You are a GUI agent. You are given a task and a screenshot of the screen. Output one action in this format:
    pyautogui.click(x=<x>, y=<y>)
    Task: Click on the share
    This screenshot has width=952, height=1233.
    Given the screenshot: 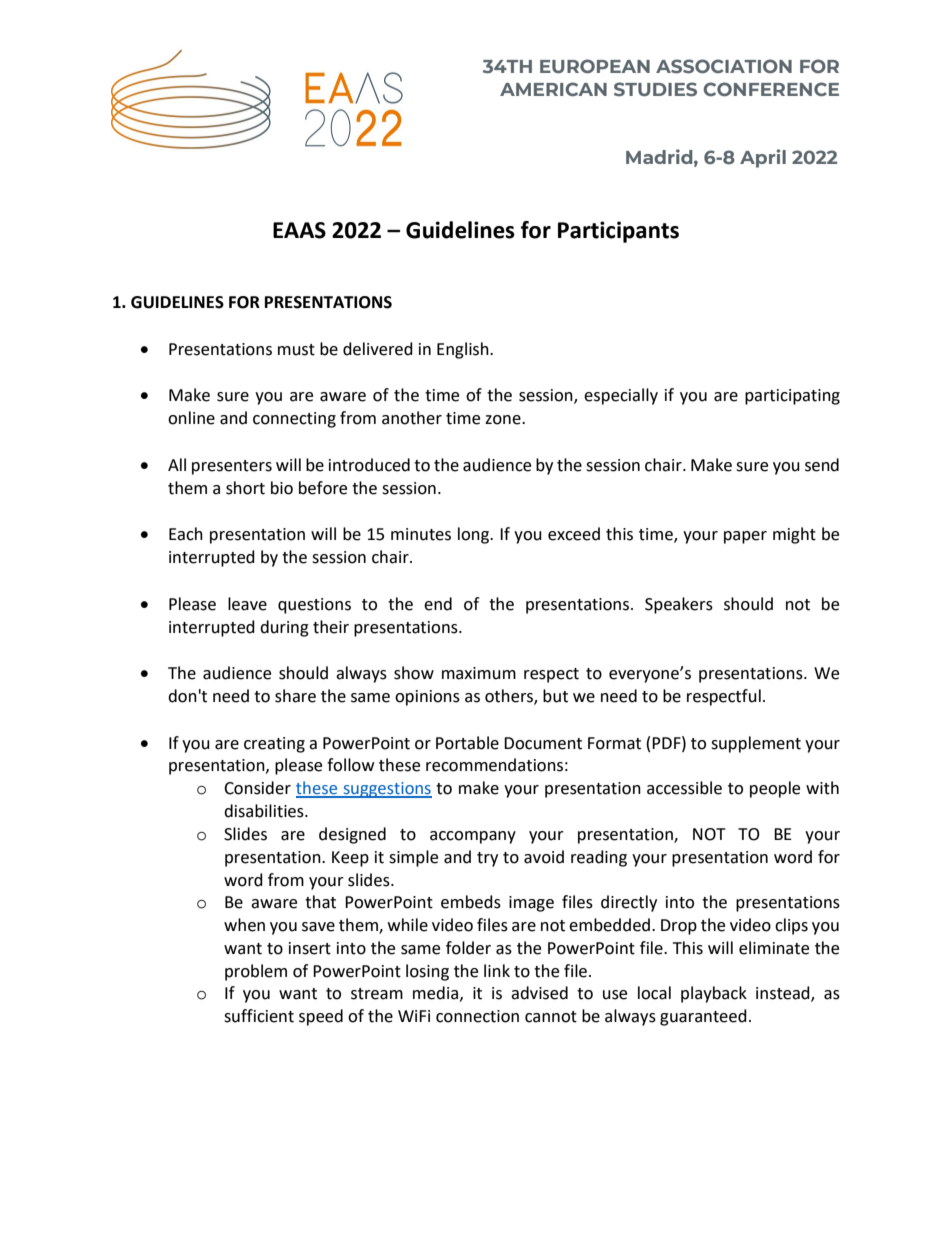 What is the action you would take?
    pyautogui.click(x=295, y=696)
